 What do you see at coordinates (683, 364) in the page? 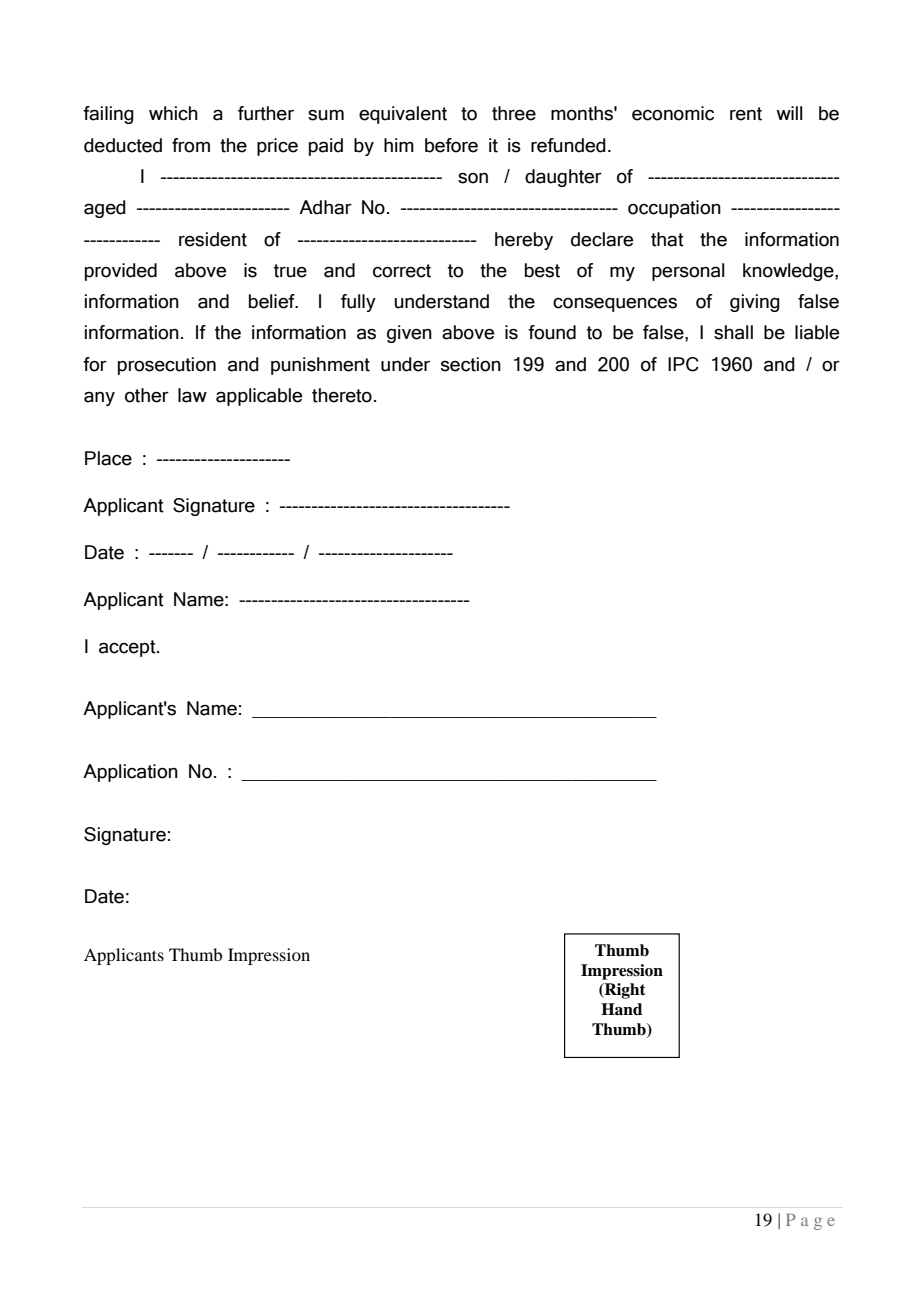
I see `IPC` at bounding box center [683, 364].
